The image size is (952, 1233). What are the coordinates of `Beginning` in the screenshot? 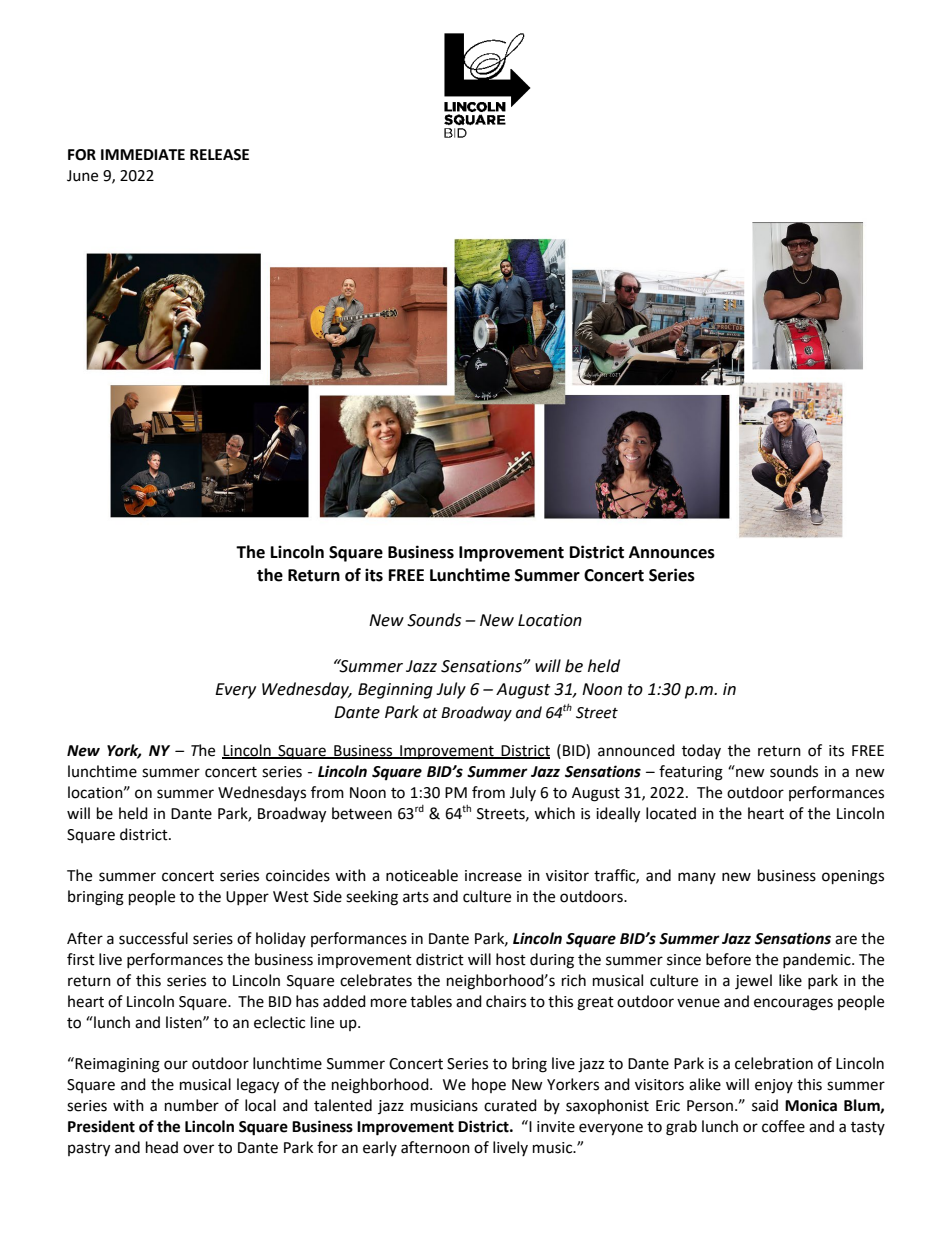 It's located at (395, 691).
